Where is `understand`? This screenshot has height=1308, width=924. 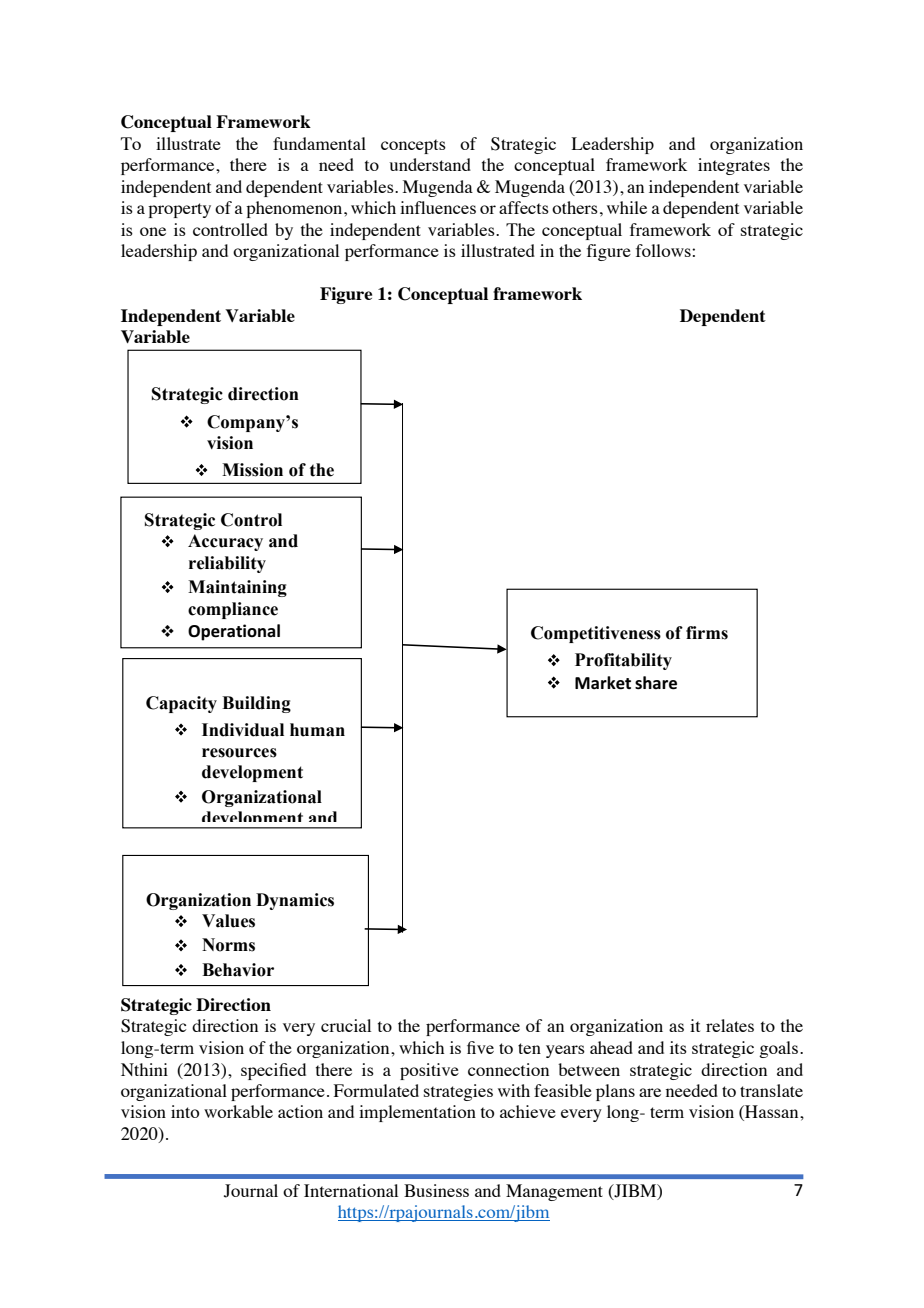 understand is located at coordinates (430, 164).
